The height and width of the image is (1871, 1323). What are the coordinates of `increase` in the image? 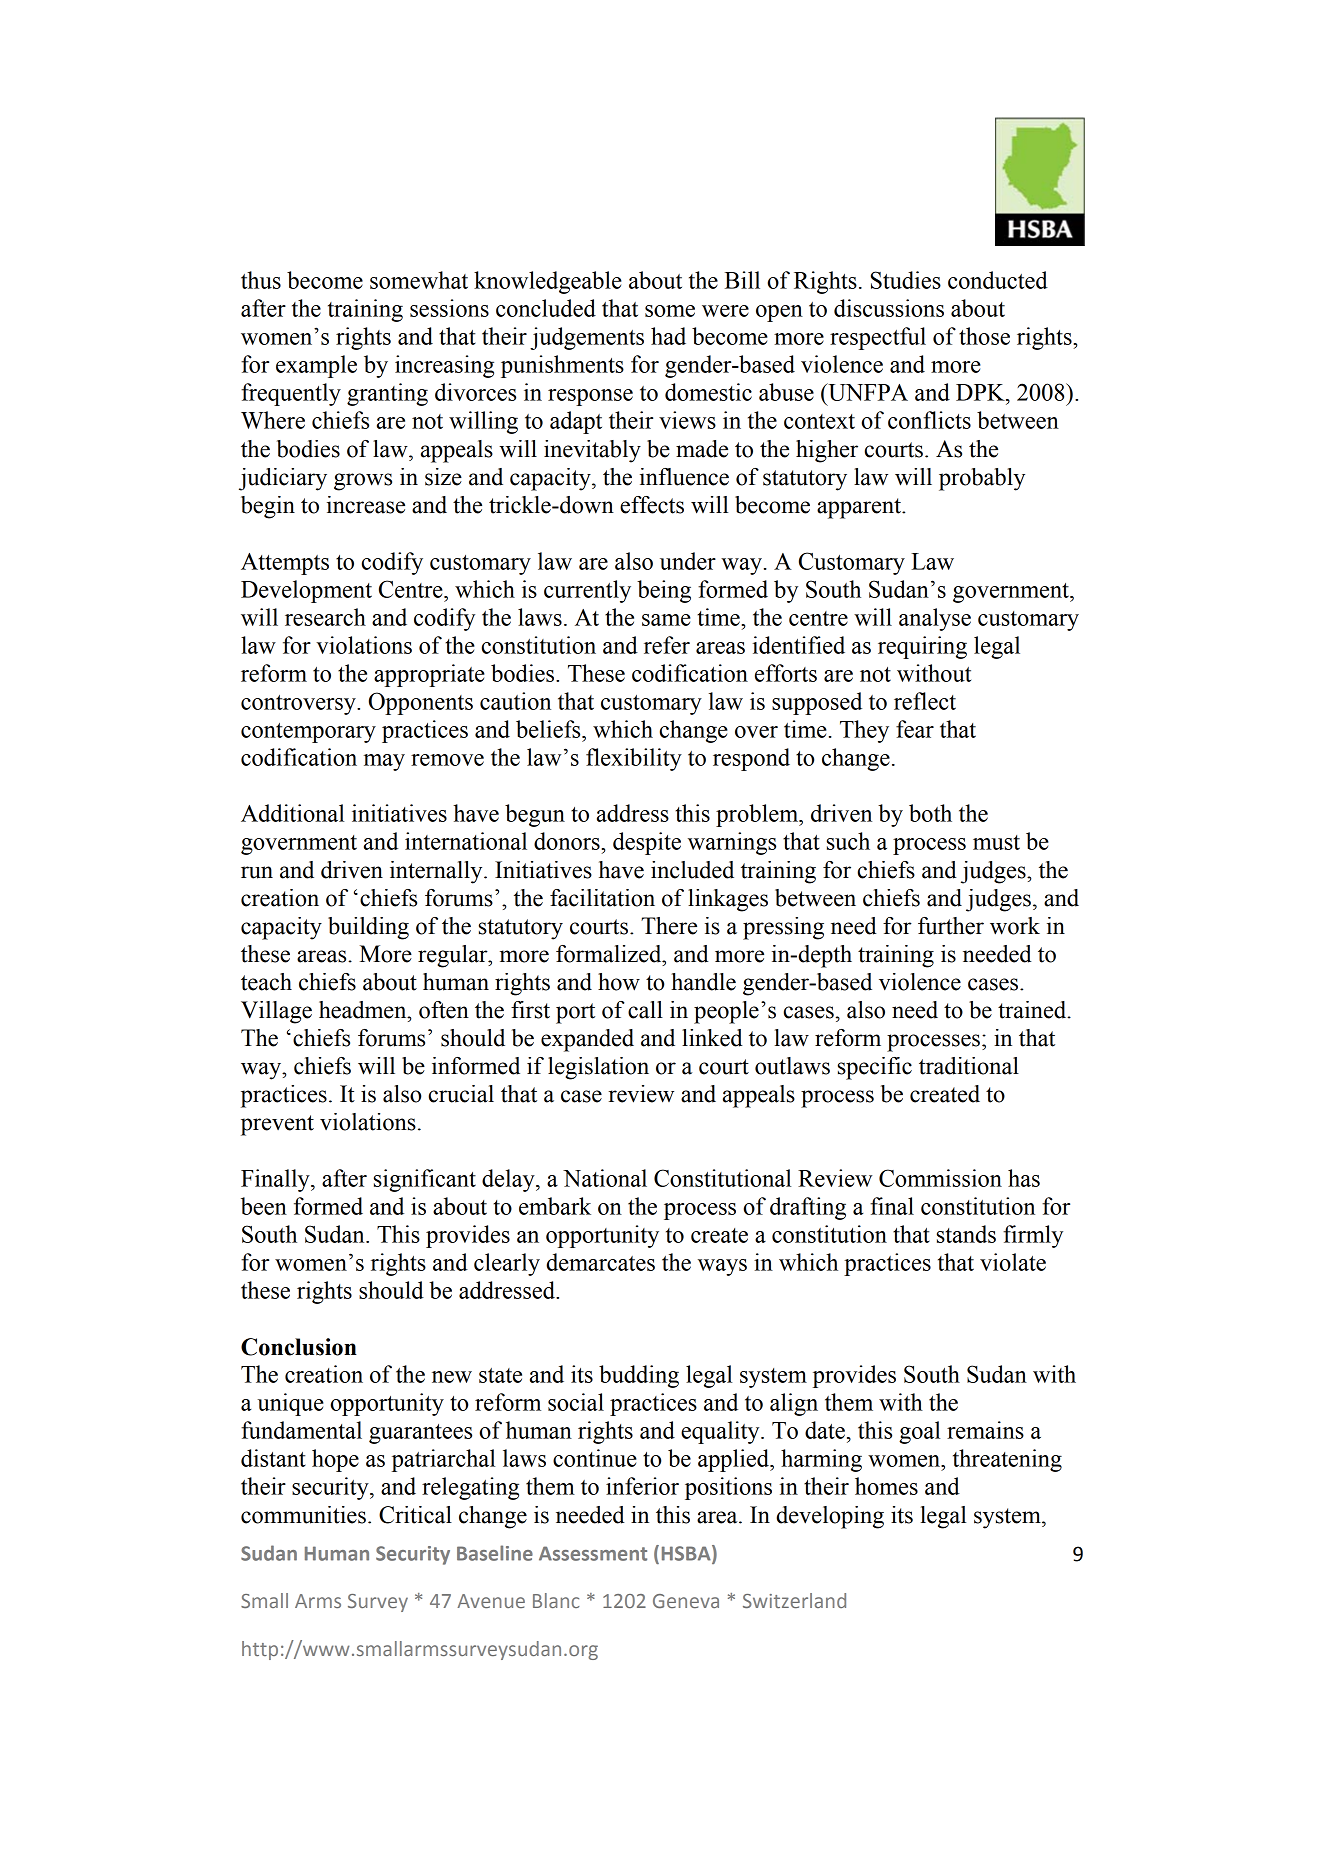 It's located at (366, 505).
